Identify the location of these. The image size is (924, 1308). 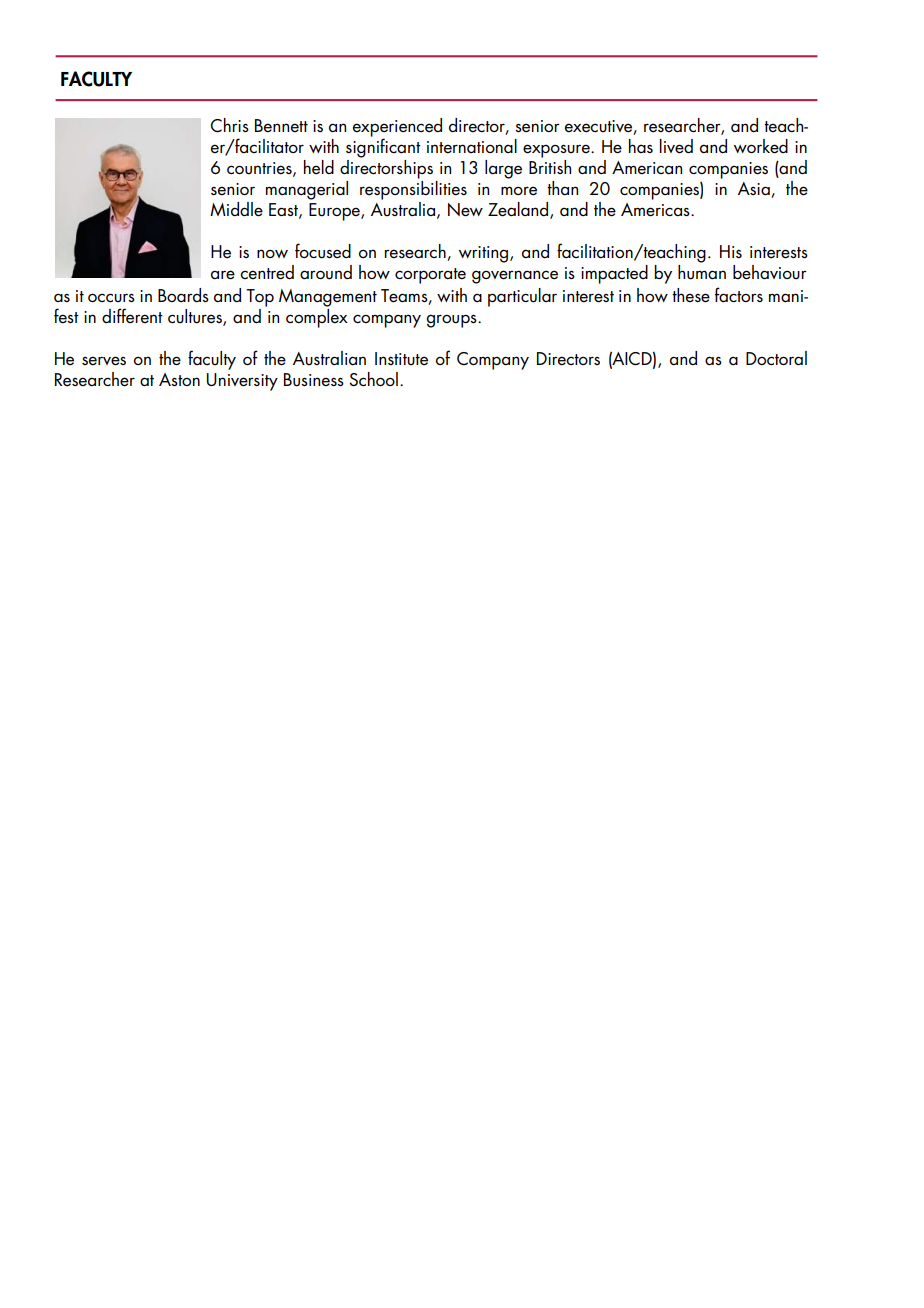
(691, 295).
